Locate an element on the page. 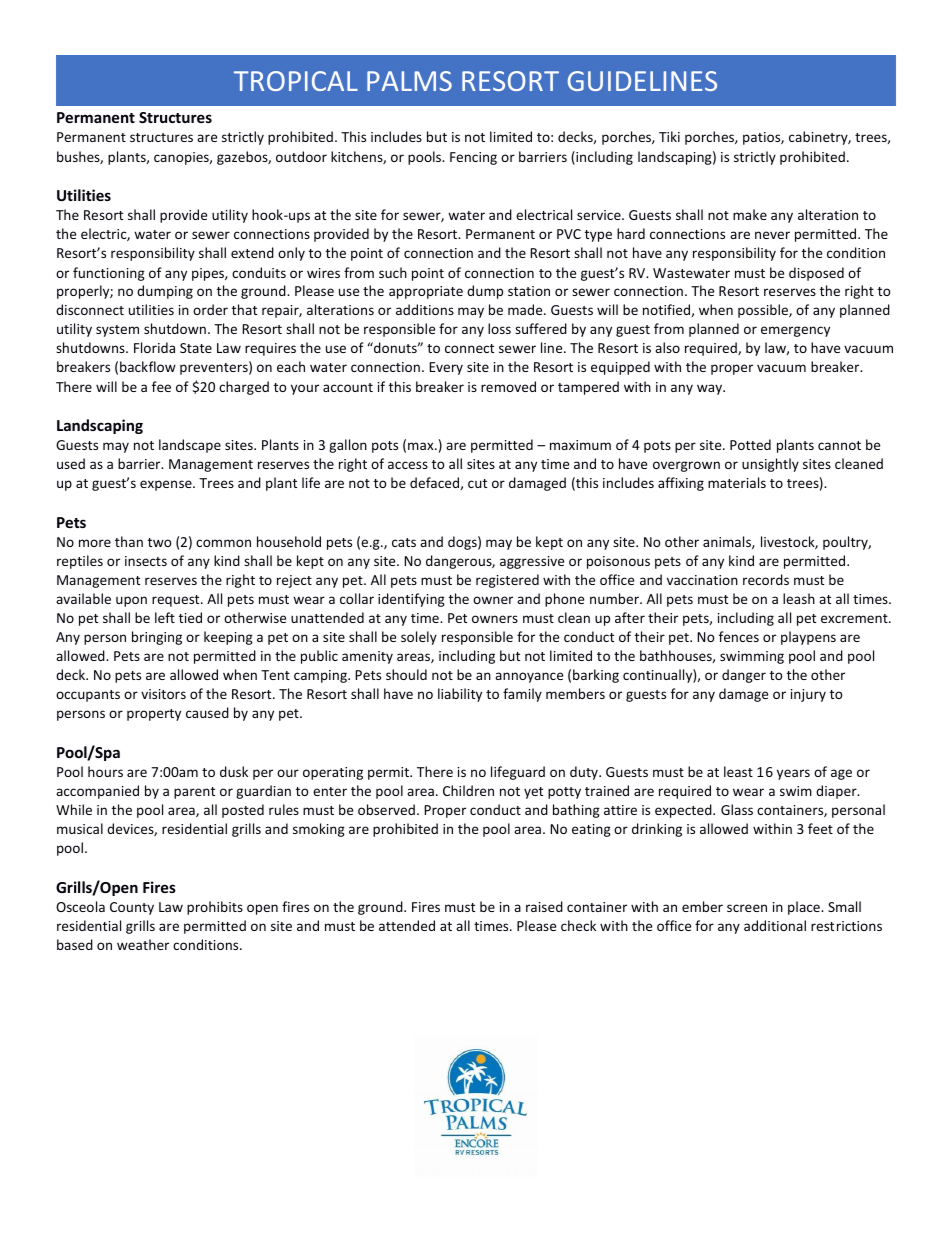 This page has width=952, height=1233. raised is located at coordinates (544, 906).
